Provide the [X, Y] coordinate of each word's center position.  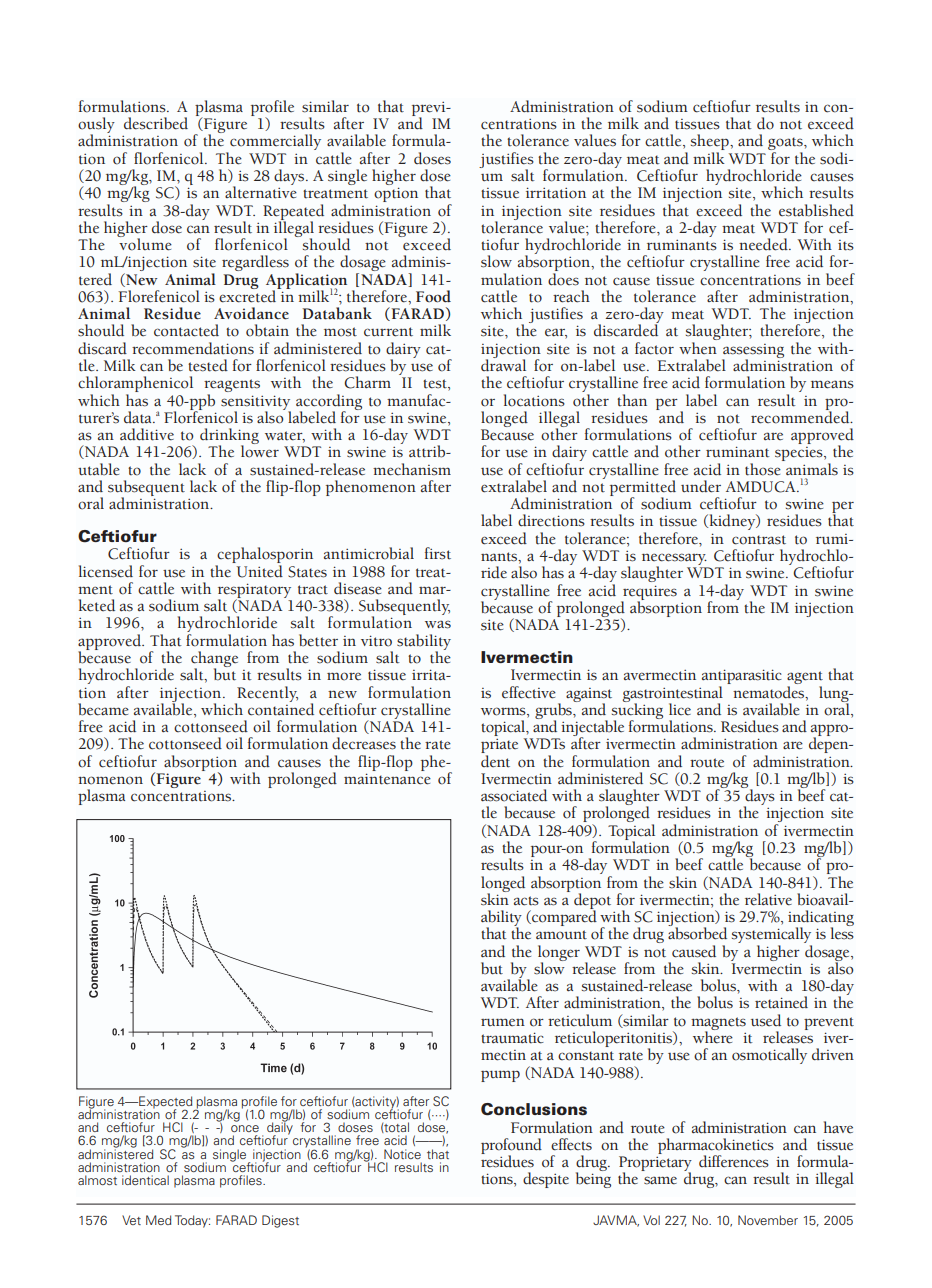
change [214, 660]
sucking [637, 711]
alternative [261, 191]
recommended [801, 416]
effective [529, 692]
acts [526, 901]
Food [433, 296]
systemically [772, 936]
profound [511, 1147]
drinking [229, 437]
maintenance [387, 779]
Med [158, 1220]
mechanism [412, 469]
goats [786, 145]
